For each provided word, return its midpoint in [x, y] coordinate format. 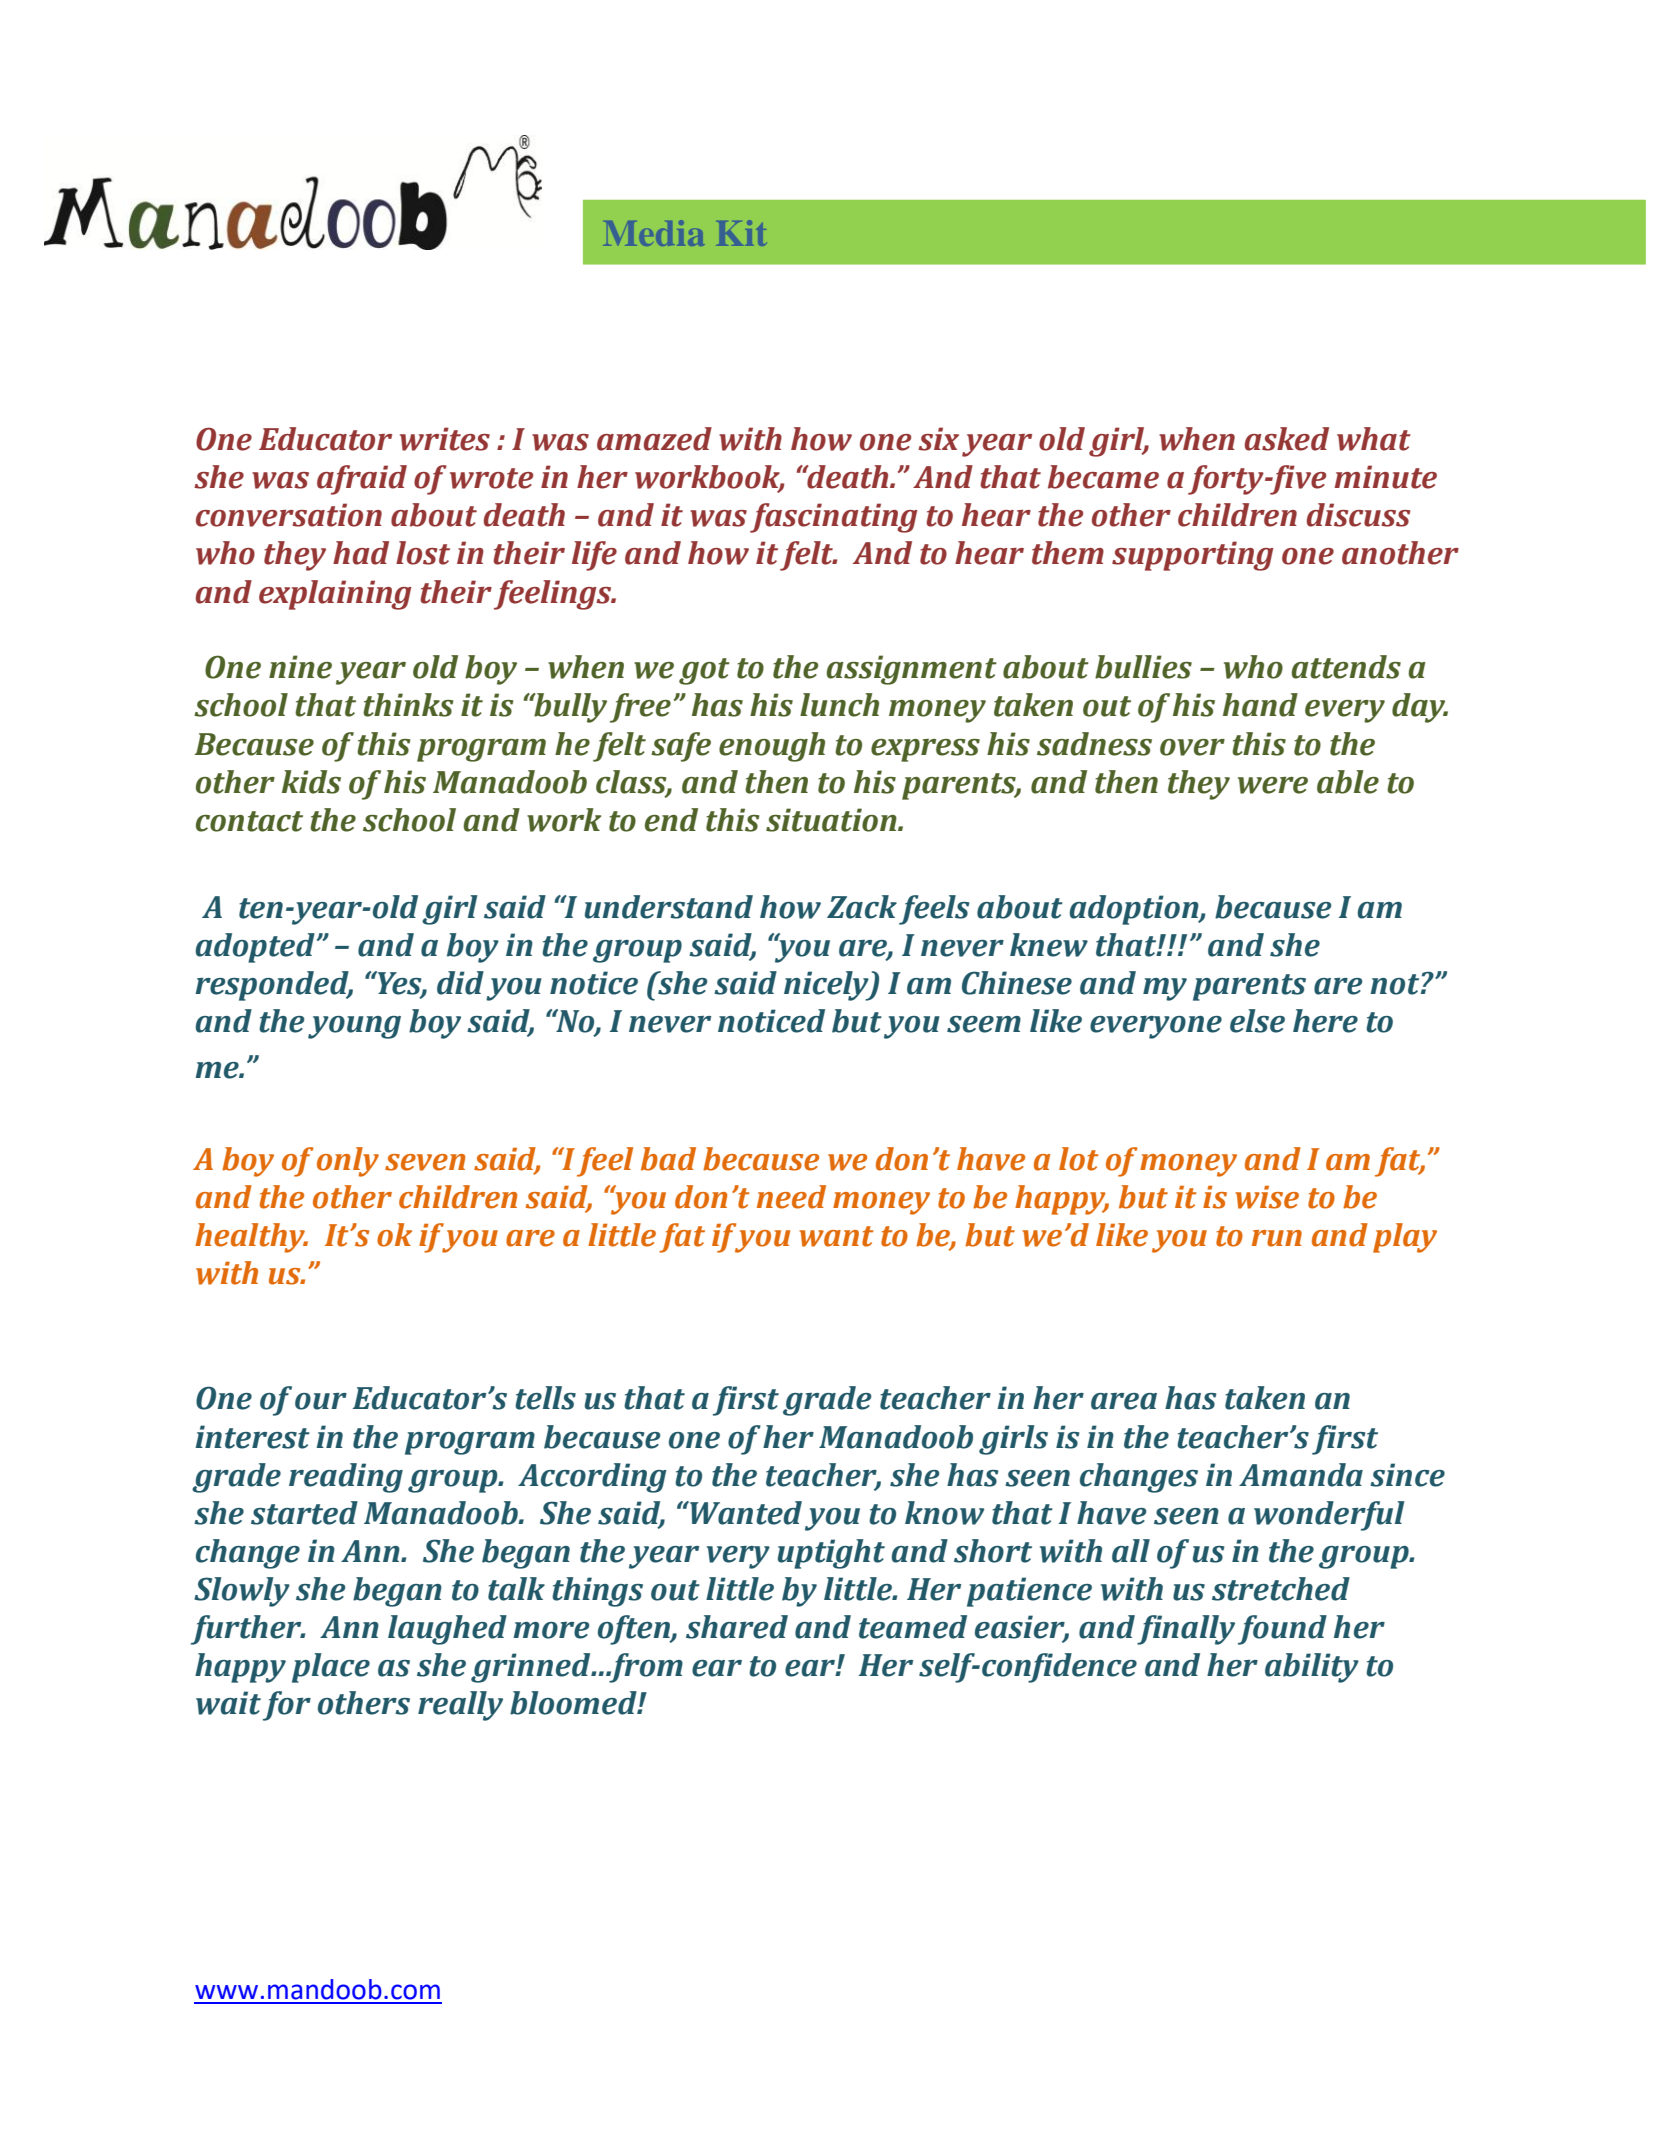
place [331, 1668]
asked [1287, 439]
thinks [408, 705]
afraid [362, 480]
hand [1260, 705]
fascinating [834, 518]
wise [1267, 1197]
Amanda [1301, 1475]
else [1257, 1021]
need [791, 1197]
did [460, 983]
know [944, 1513]
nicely [827, 986]
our [321, 1401]
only [348, 1162]
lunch [839, 705]
